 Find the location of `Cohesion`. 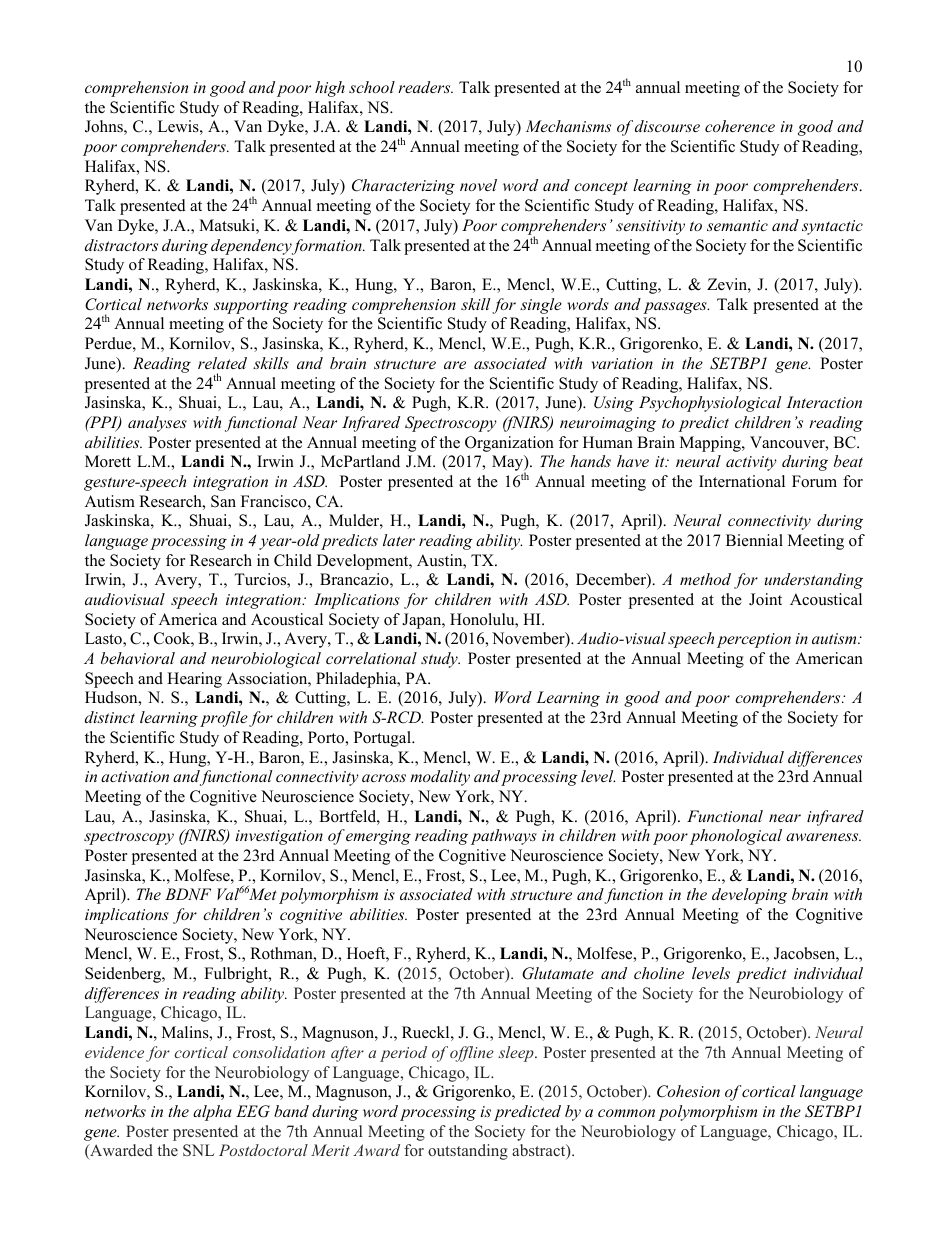

Cohesion is located at coordinates (688, 1091).
